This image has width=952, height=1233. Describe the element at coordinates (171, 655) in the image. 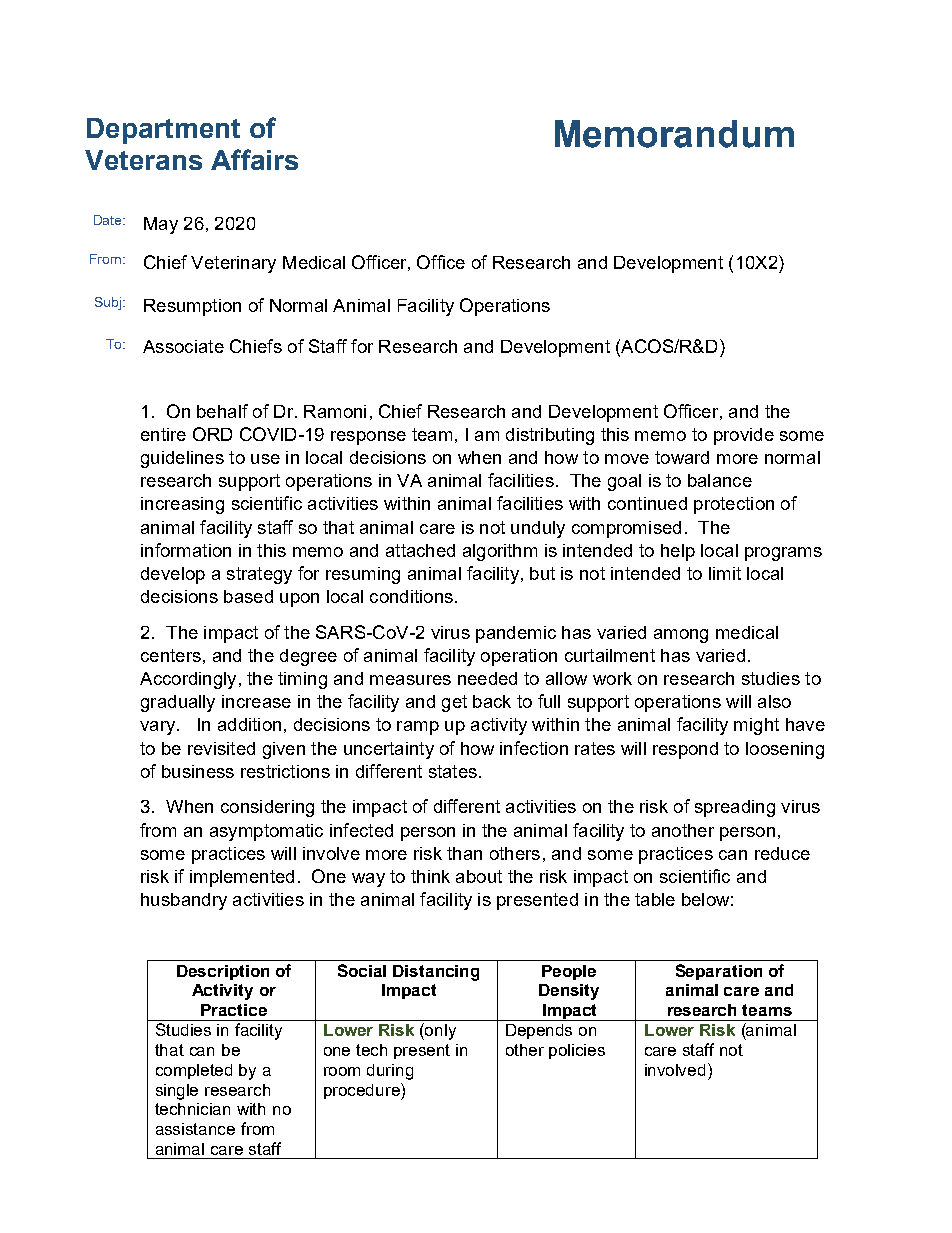

I see `centers` at that location.
